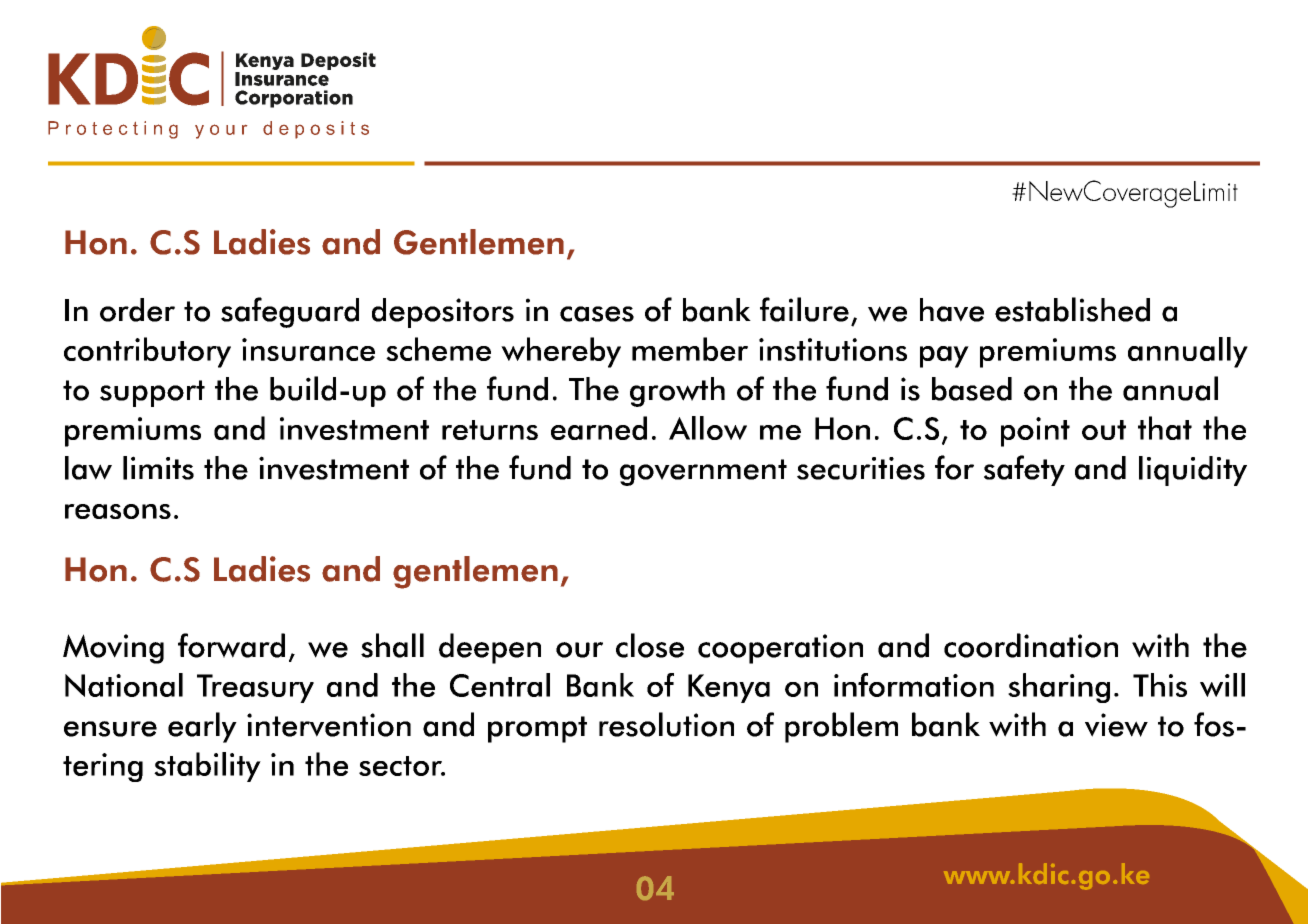  What do you see at coordinates (202, 727) in the document?
I see `early` at bounding box center [202, 727].
